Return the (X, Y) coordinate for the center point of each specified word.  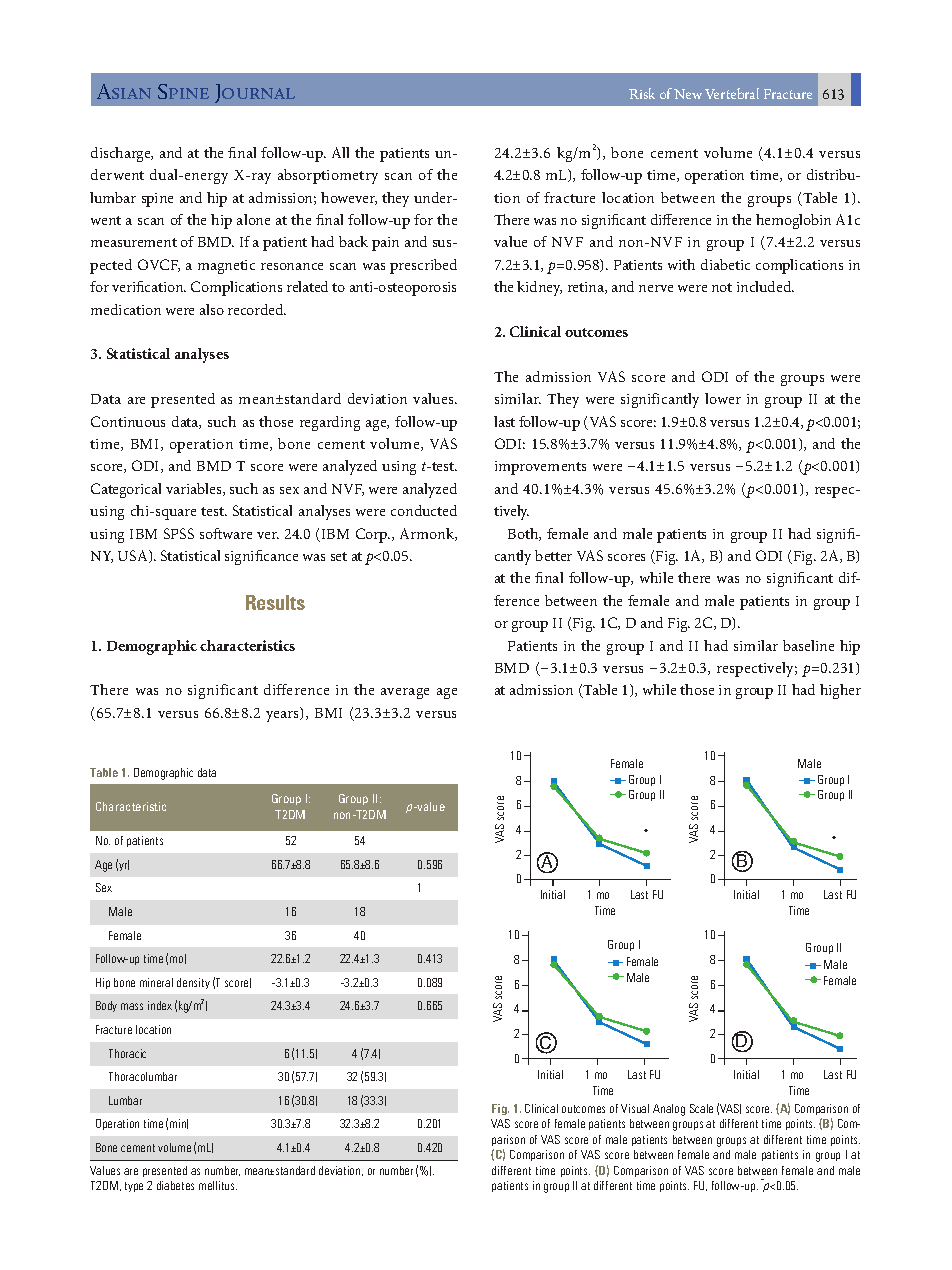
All (340, 152)
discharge (122, 154)
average (405, 693)
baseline (808, 645)
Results (275, 602)
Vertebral (732, 93)
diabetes (175, 1185)
